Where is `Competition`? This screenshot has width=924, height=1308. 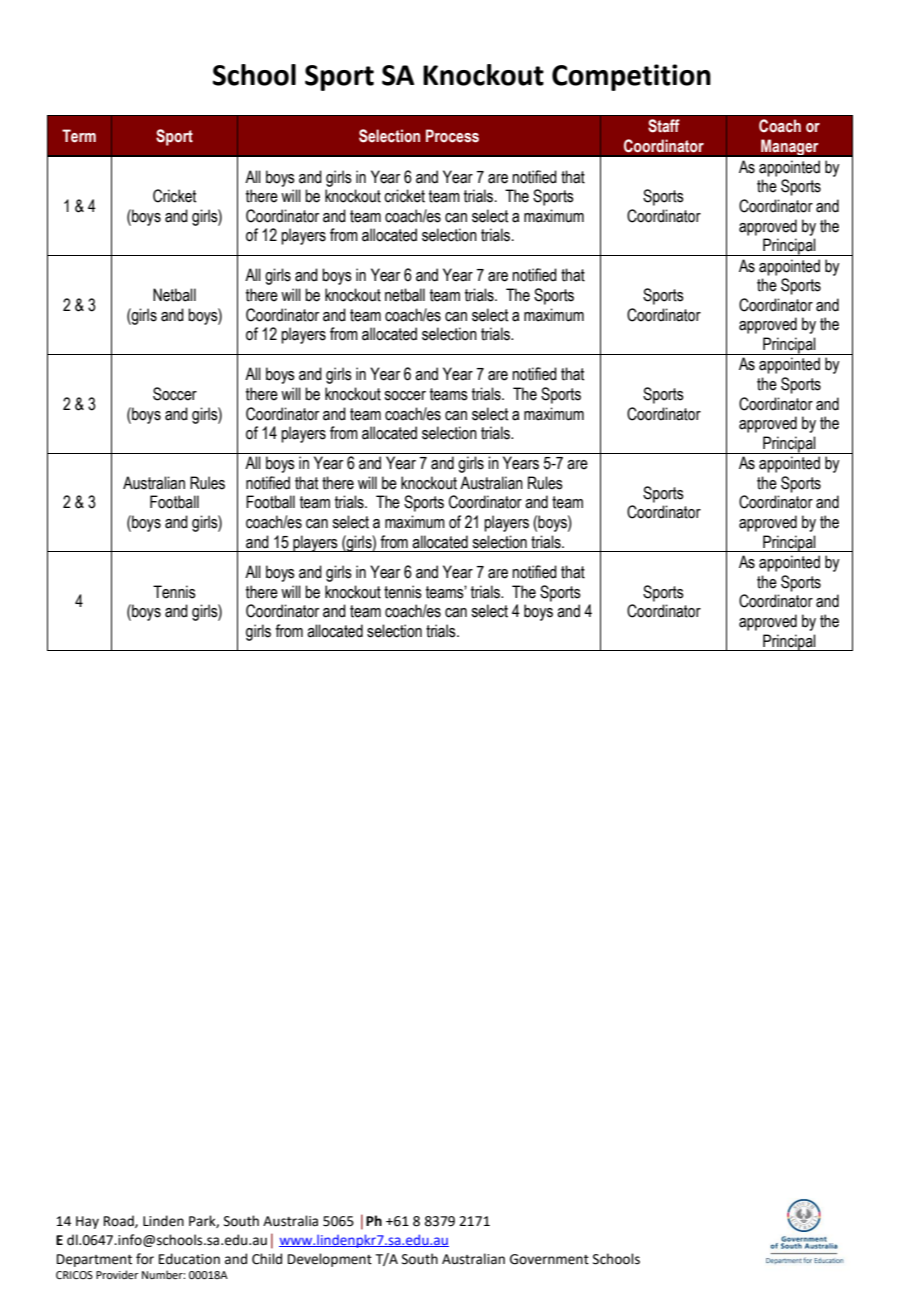 Competition is located at coordinates (631, 77).
